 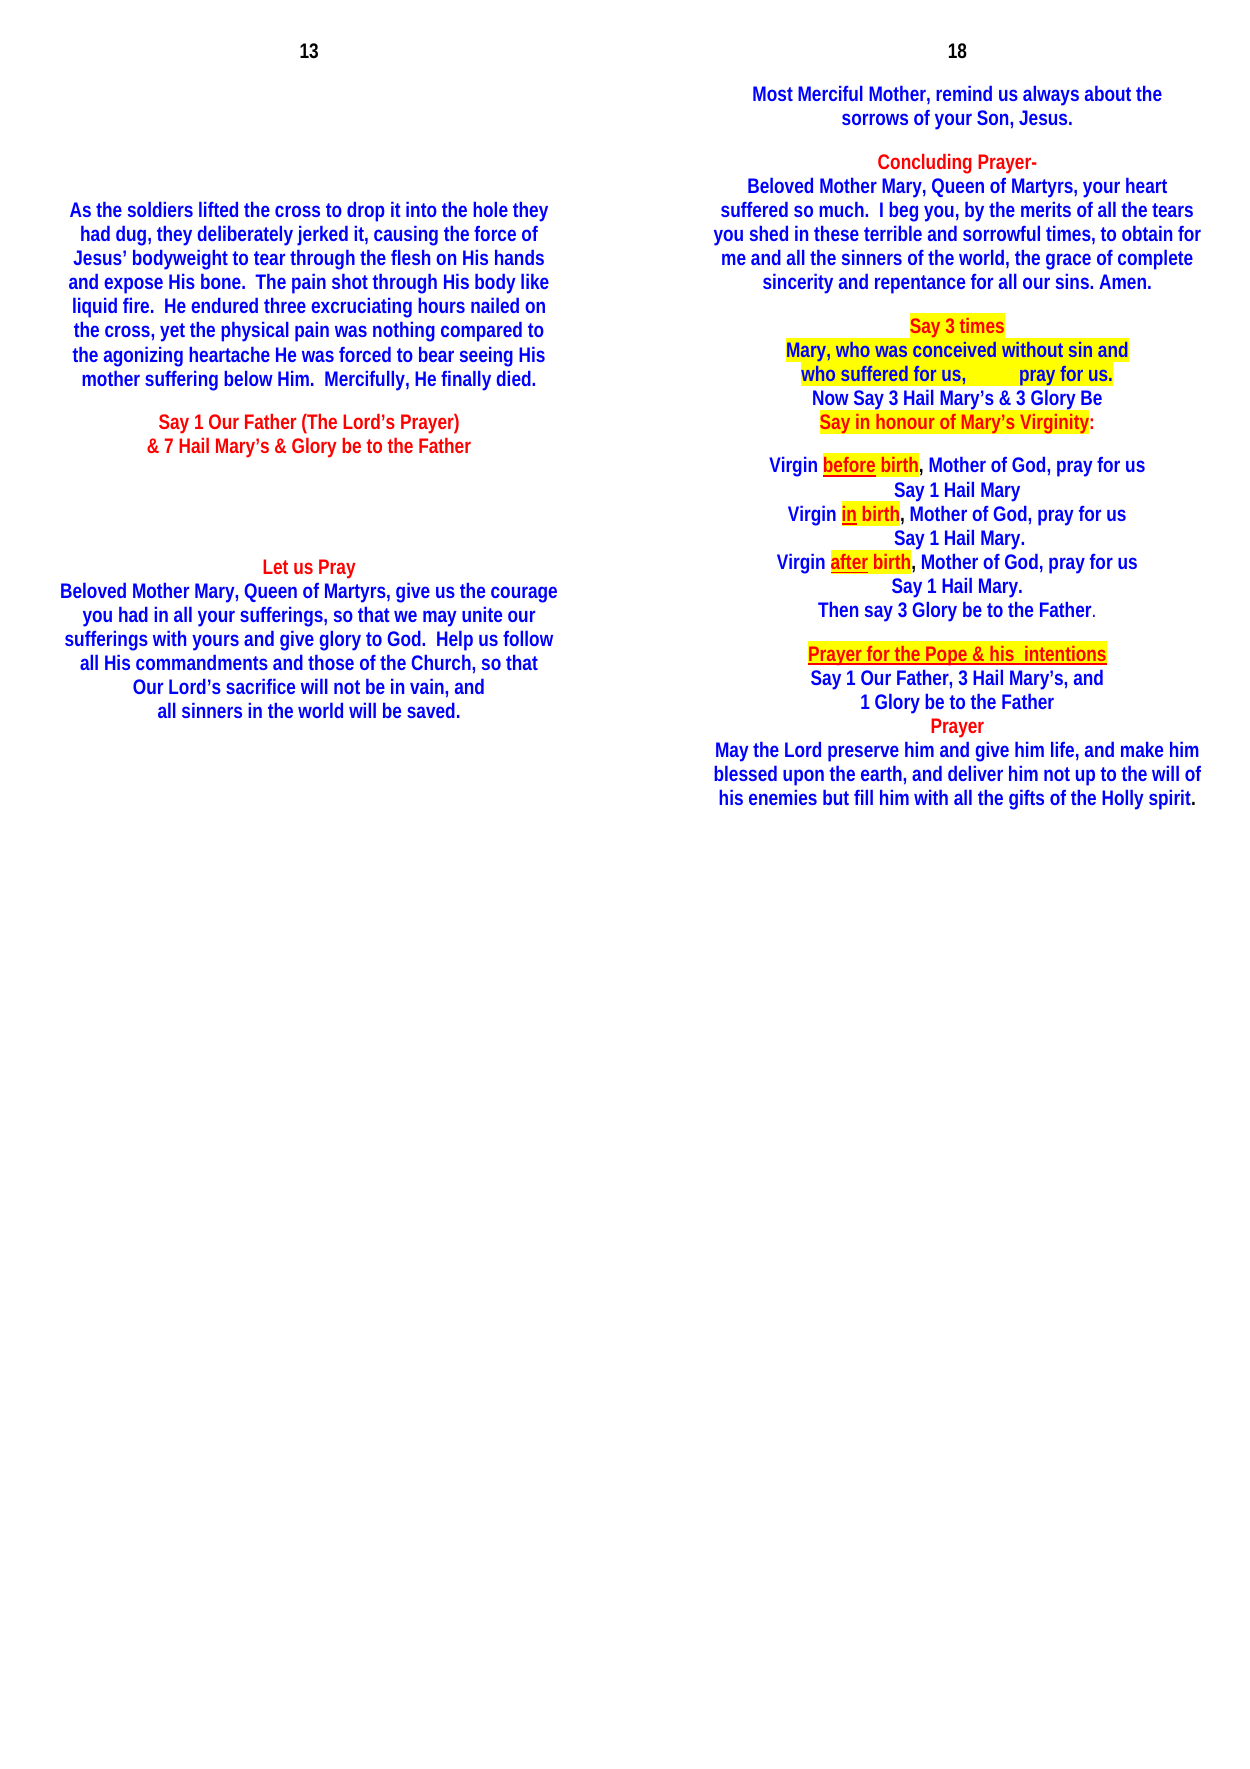 What do you see at coordinates (773, 93) in the screenshot?
I see `Most` at bounding box center [773, 93].
